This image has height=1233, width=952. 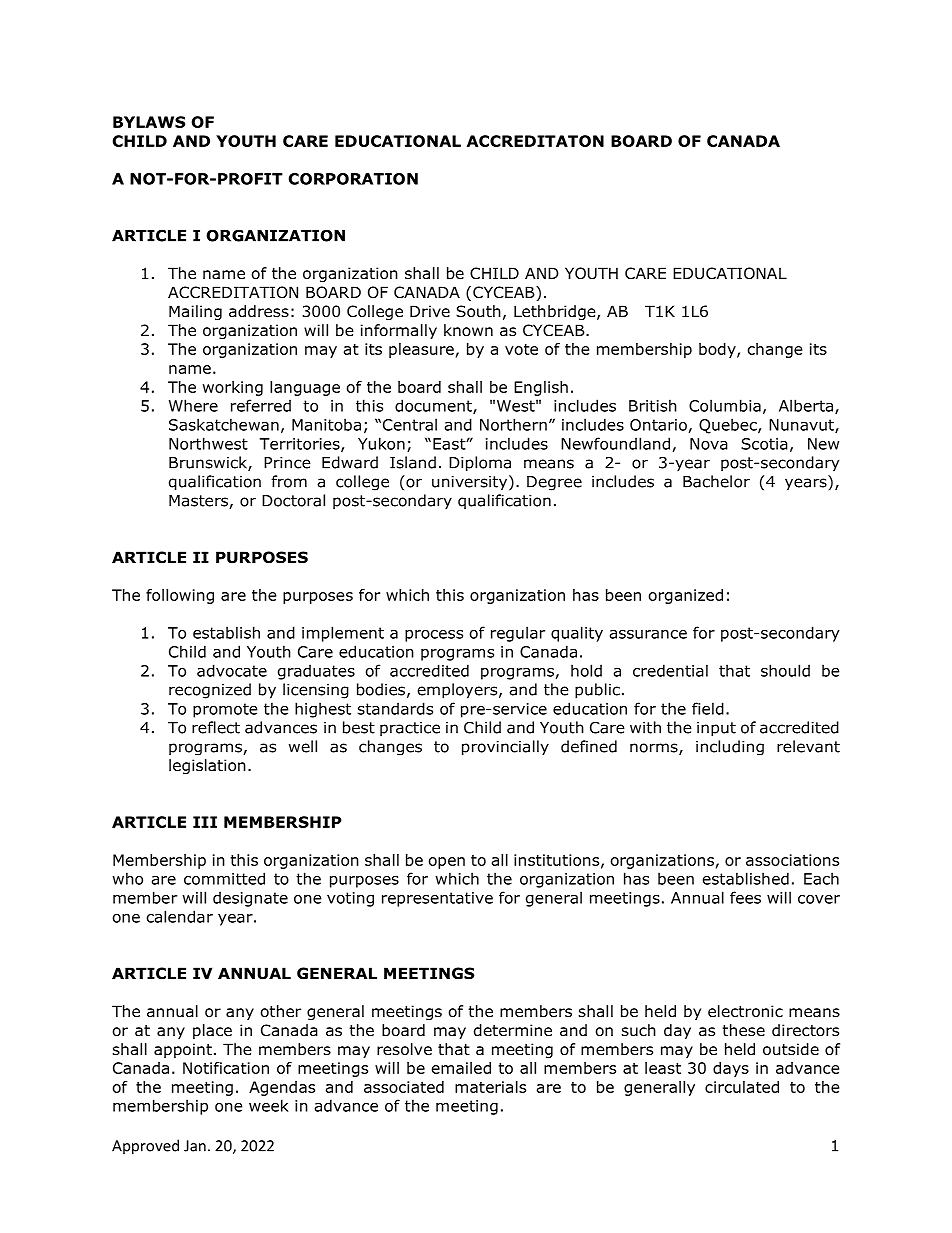 What do you see at coordinates (149, 122) in the image?
I see `BYLAWS` at bounding box center [149, 122].
